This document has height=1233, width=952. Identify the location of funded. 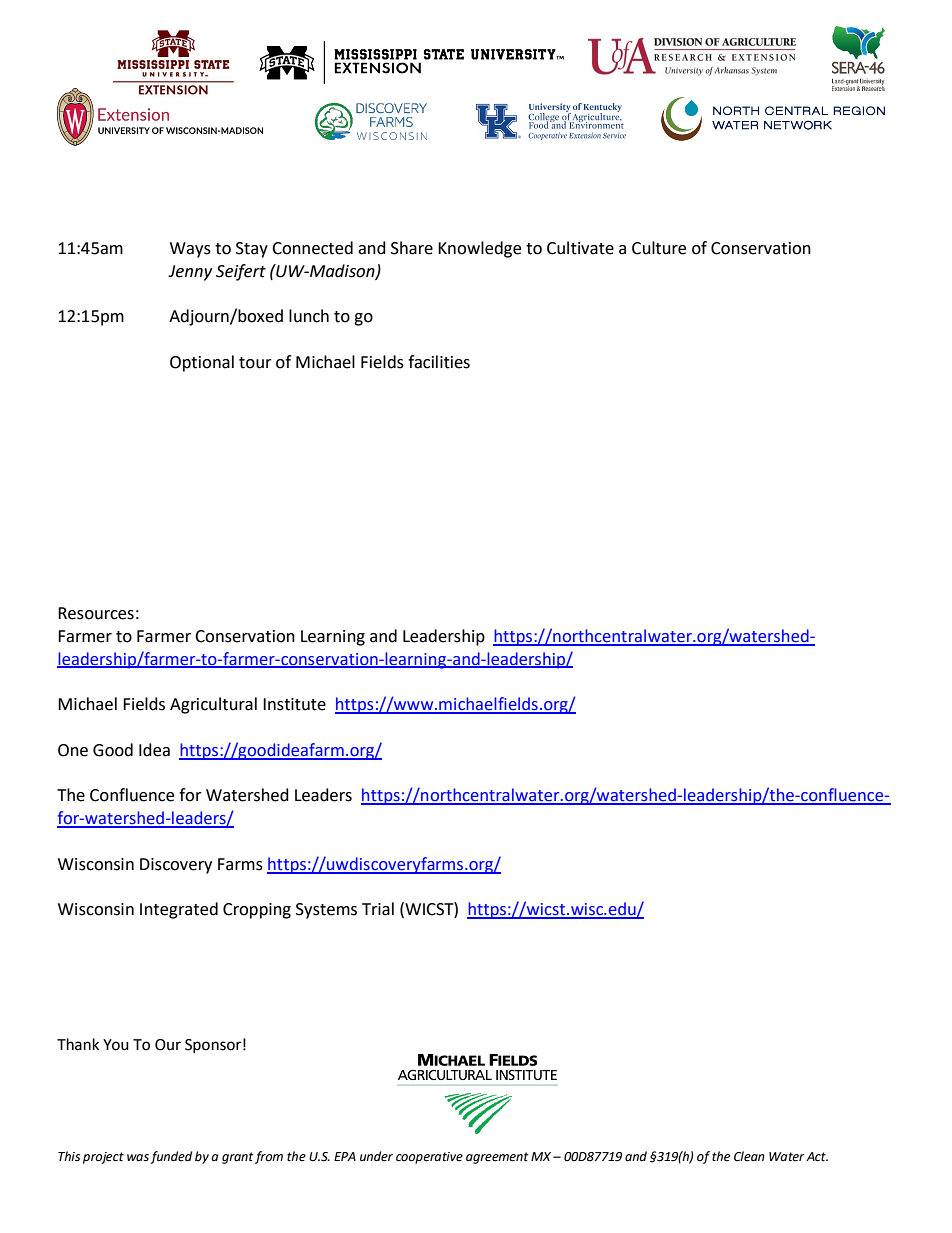
(171, 1157).
